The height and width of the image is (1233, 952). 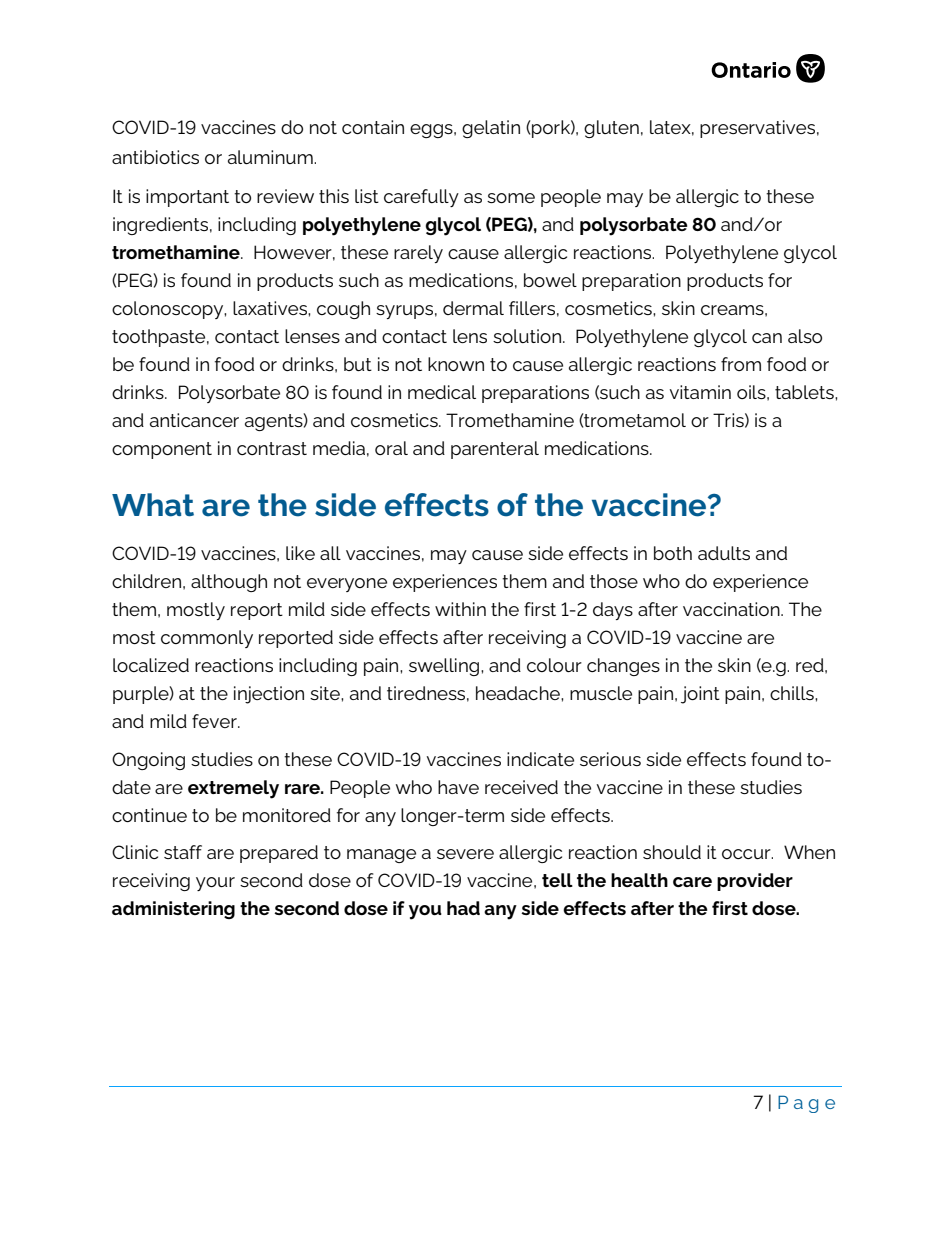 I want to click on medical, so click(x=442, y=392).
